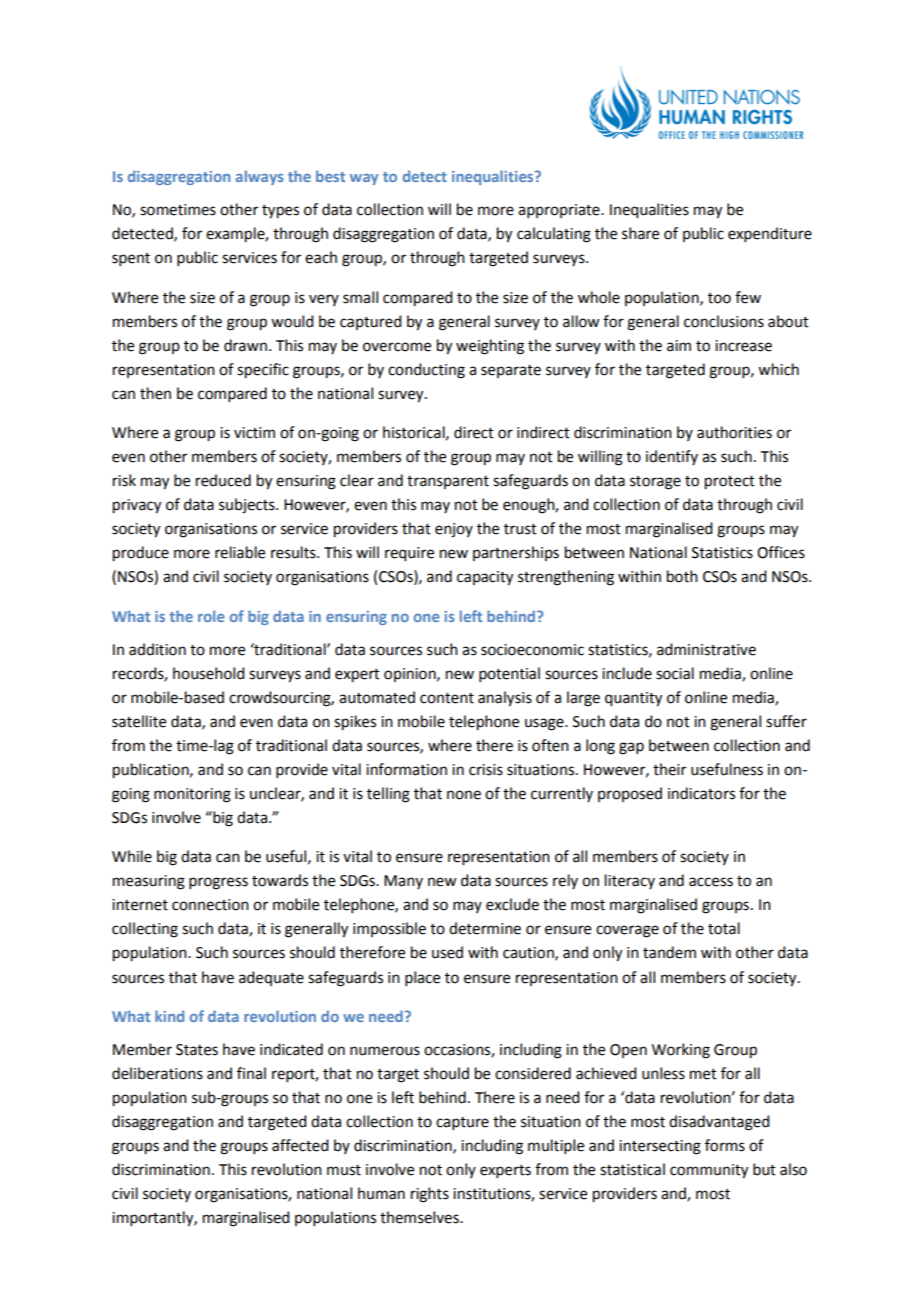 The width and height of the screenshot is (924, 1308). Describe the element at coordinates (260, 177) in the screenshot. I see `always` at that location.
